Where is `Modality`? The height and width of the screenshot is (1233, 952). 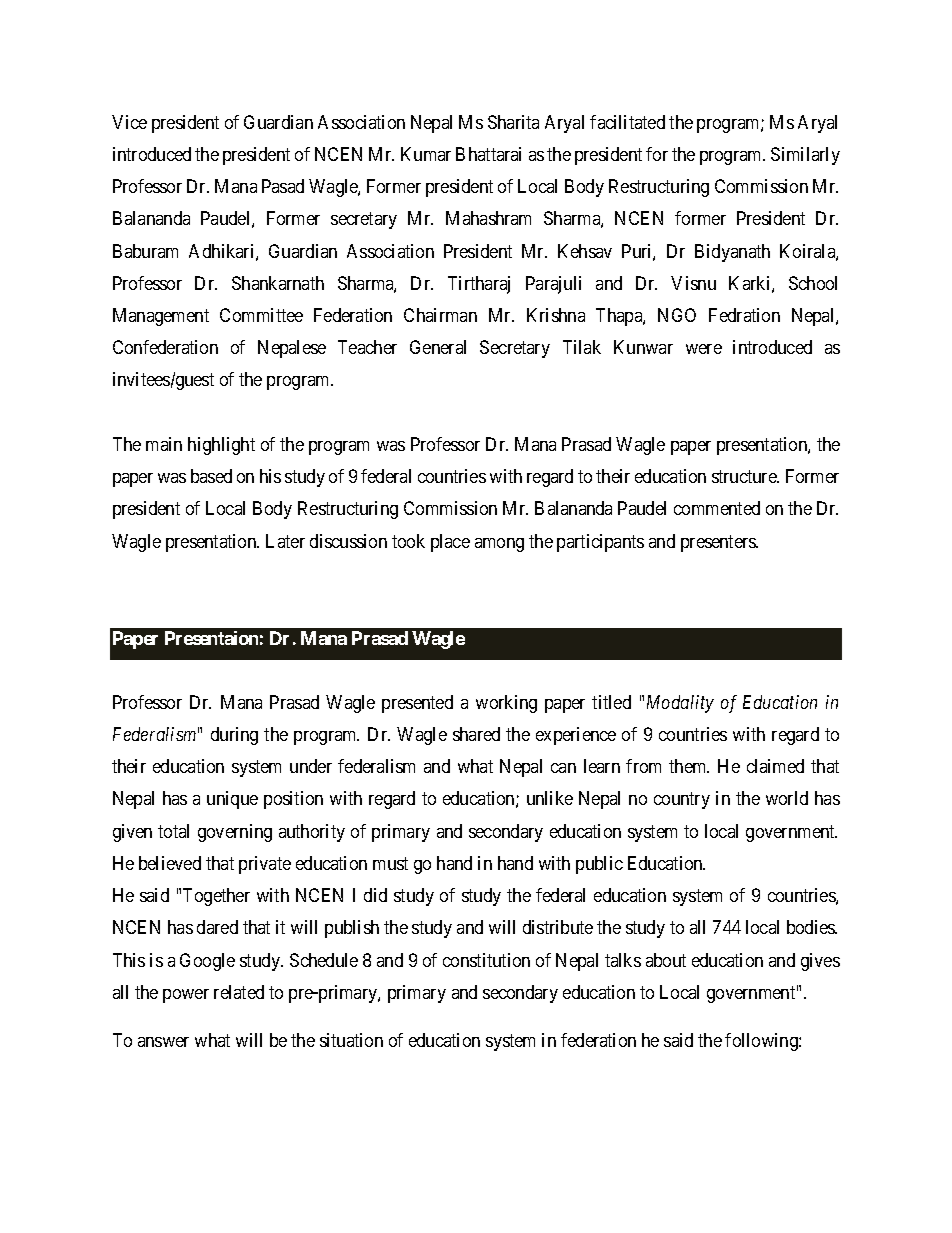
Modality is located at coordinates (680, 704).
